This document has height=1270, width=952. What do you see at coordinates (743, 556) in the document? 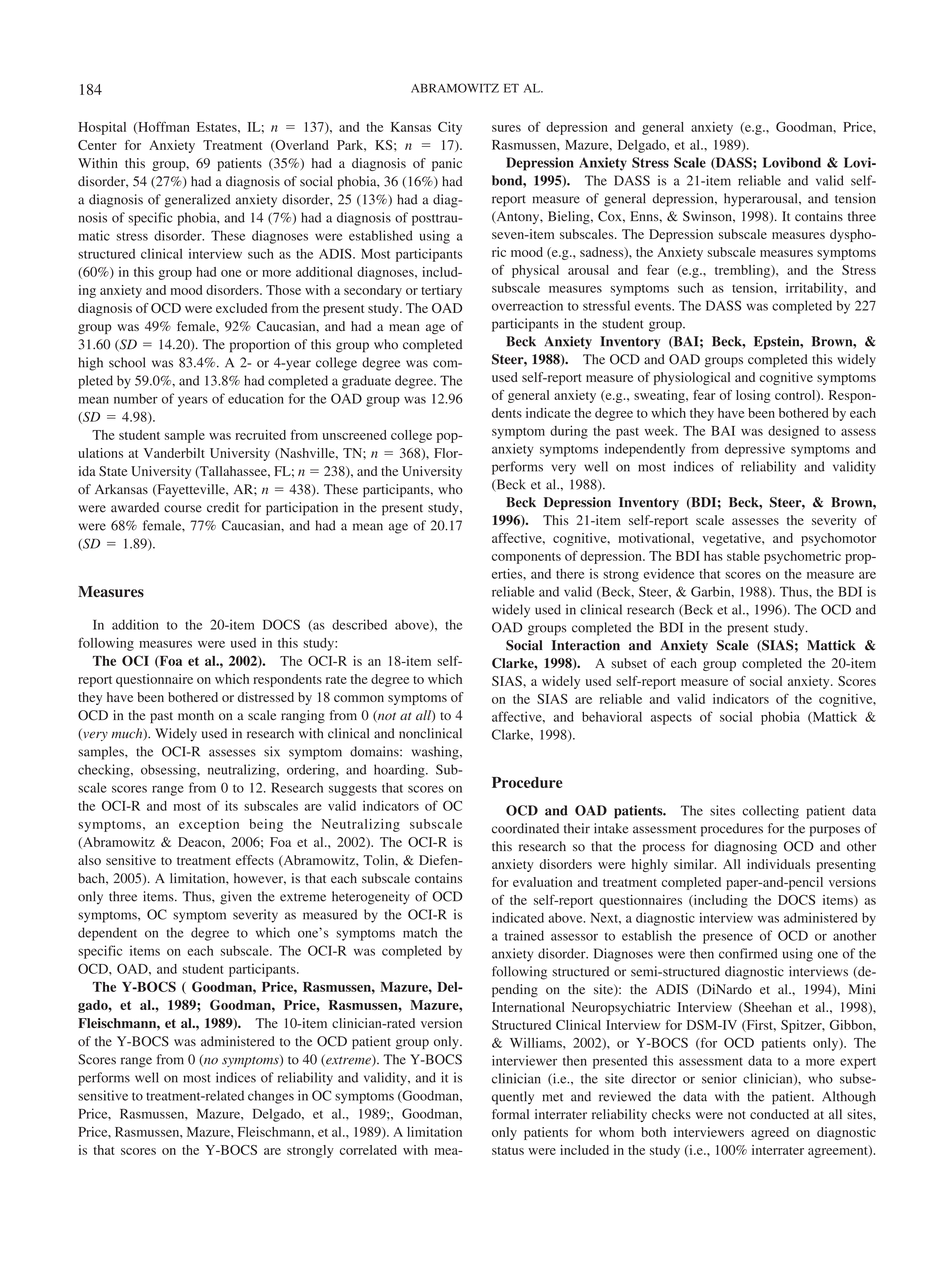
I see `stable` at bounding box center [743, 556].
